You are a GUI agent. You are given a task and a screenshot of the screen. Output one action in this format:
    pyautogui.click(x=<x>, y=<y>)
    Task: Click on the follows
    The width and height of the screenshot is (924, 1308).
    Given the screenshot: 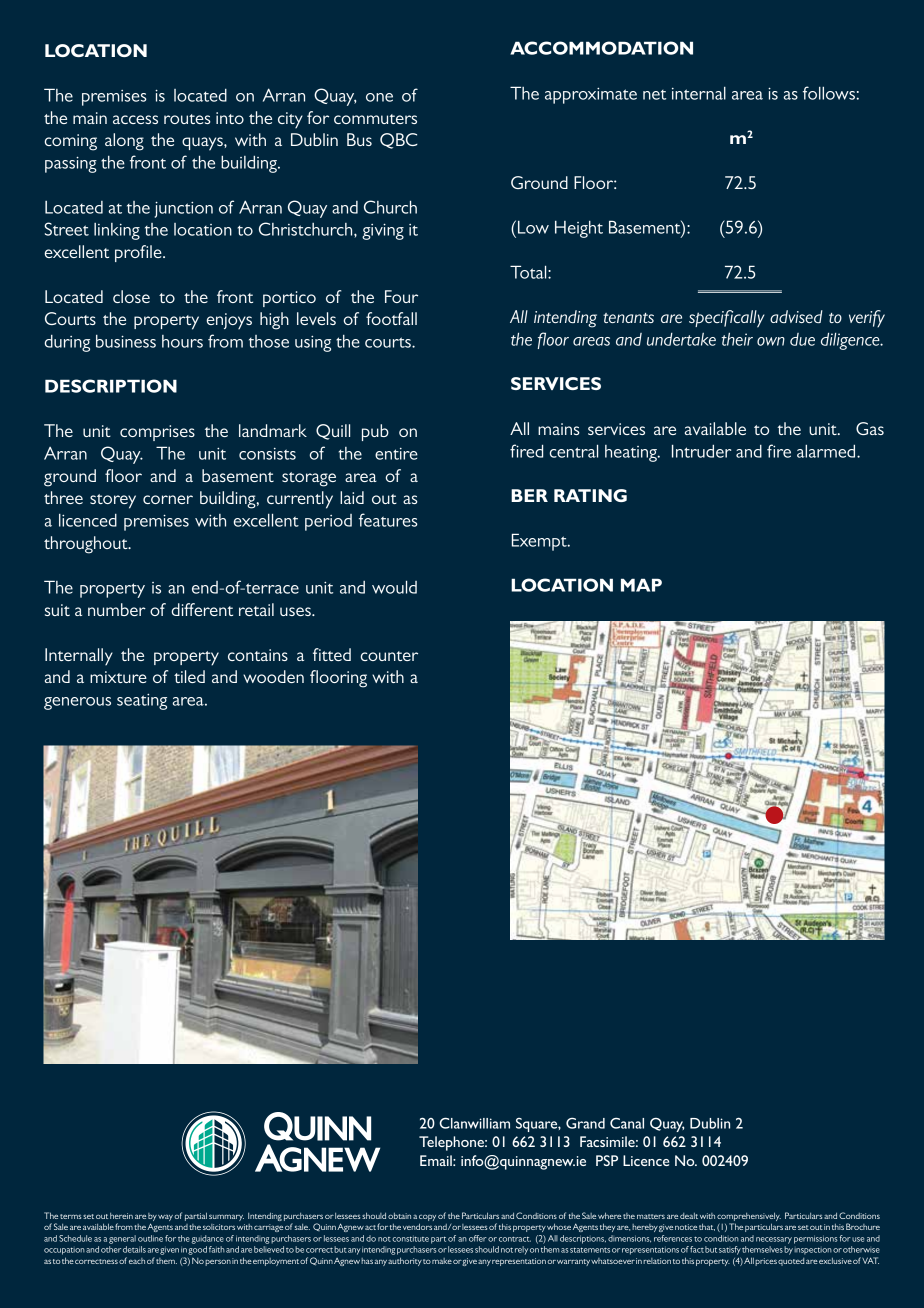 What is the action you would take?
    pyautogui.click(x=830, y=93)
